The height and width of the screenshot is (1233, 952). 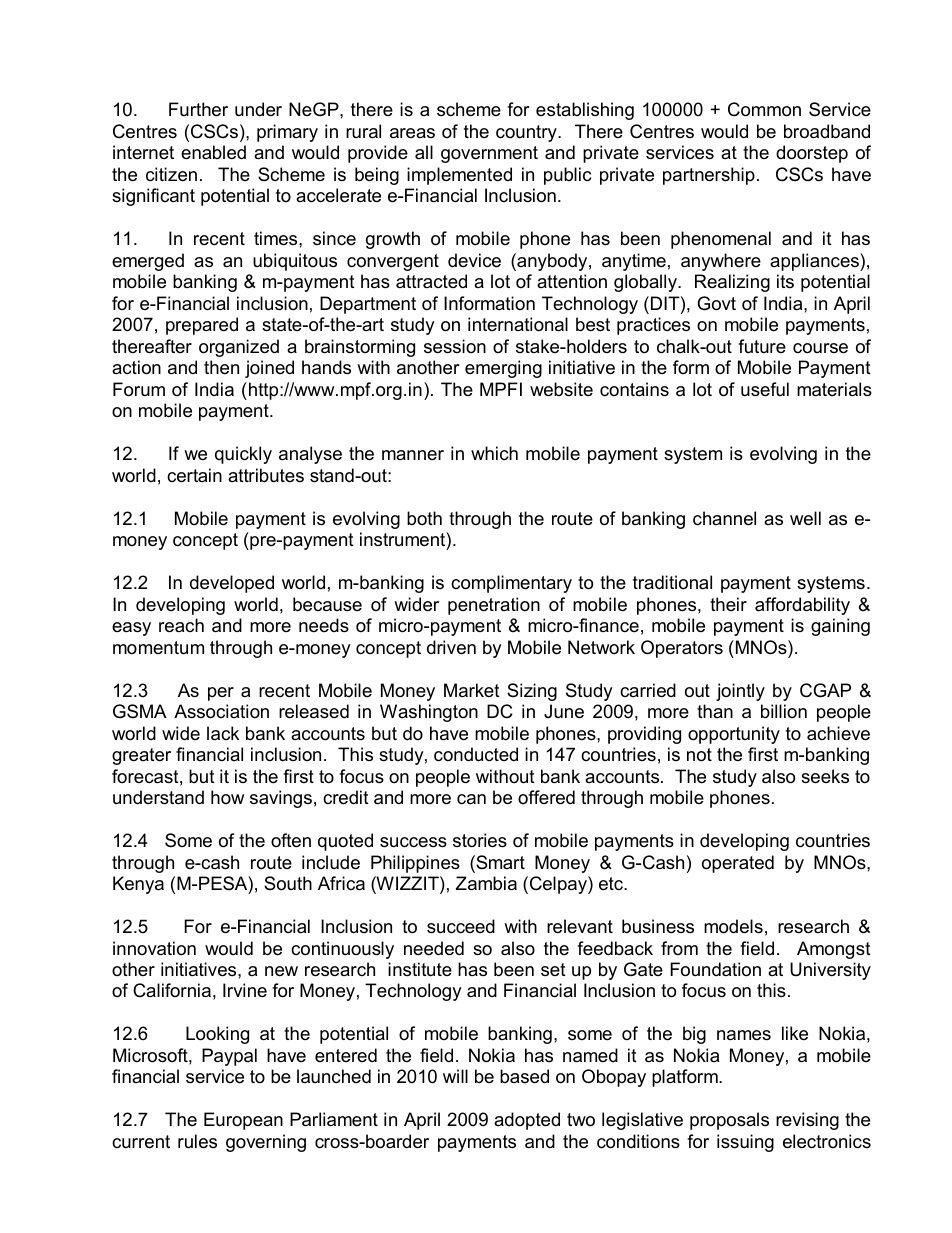 What do you see at coordinates (213, 152) in the screenshot?
I see `enabled` at bounding box center [213, 152].
